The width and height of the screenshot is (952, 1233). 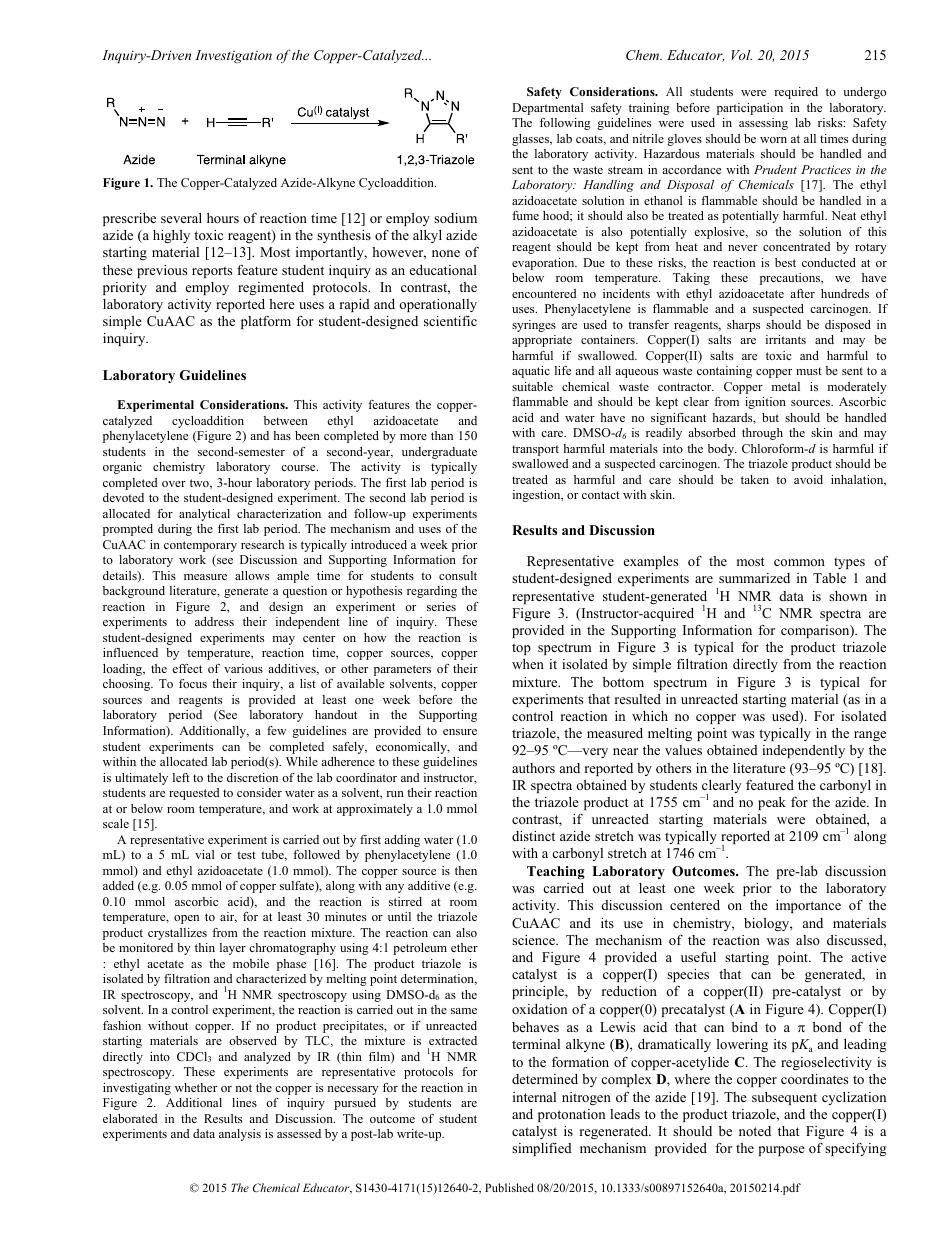 What do you see at coordinates (782, 1151) in the screenshot?
I see `purpose` at bounding box center [782, 1151].
